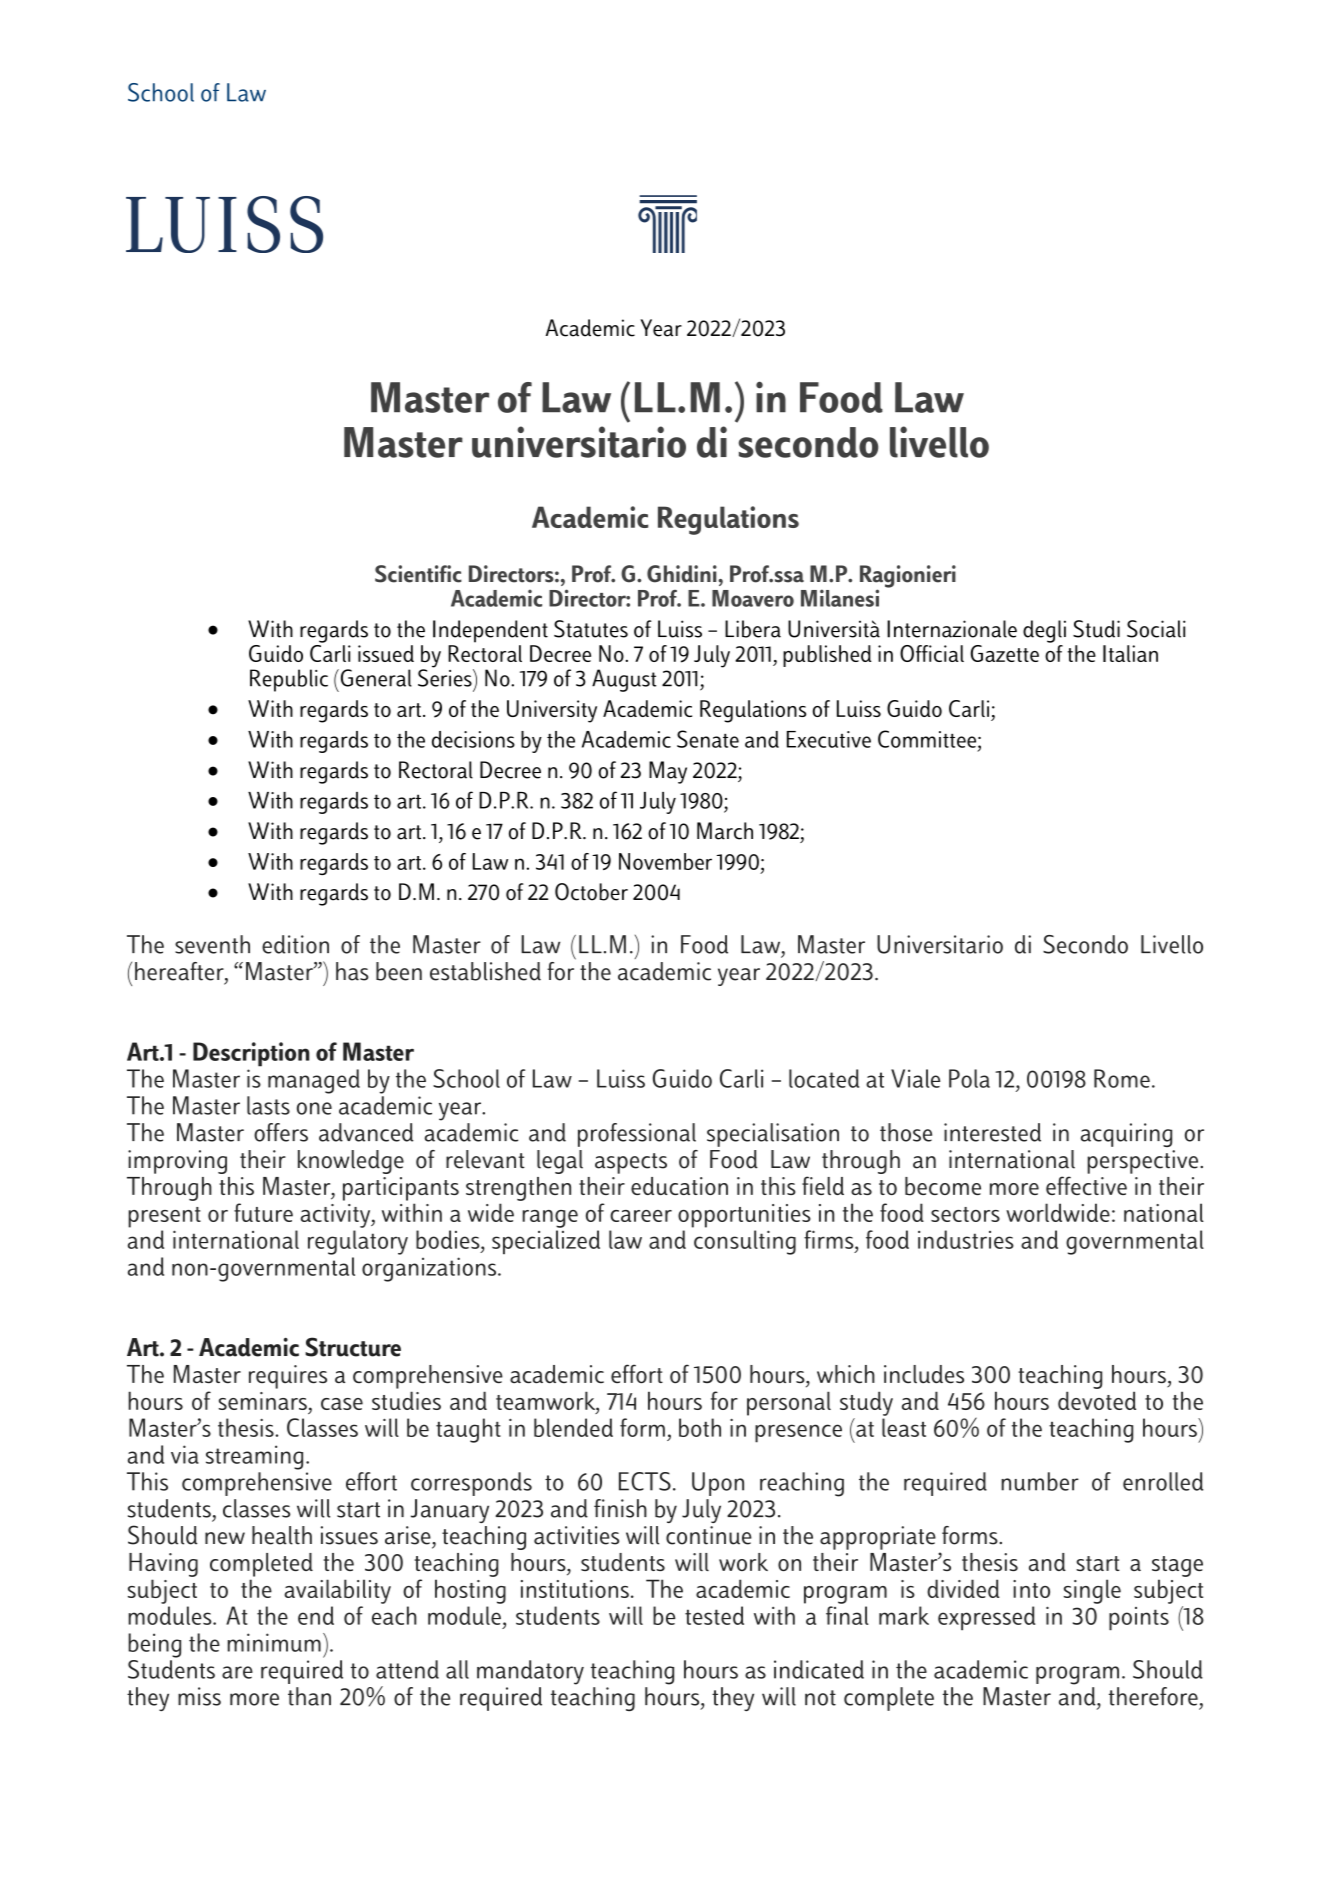 This page has width=1331, height=1884. I want to click on both, so click(700, 1427).
